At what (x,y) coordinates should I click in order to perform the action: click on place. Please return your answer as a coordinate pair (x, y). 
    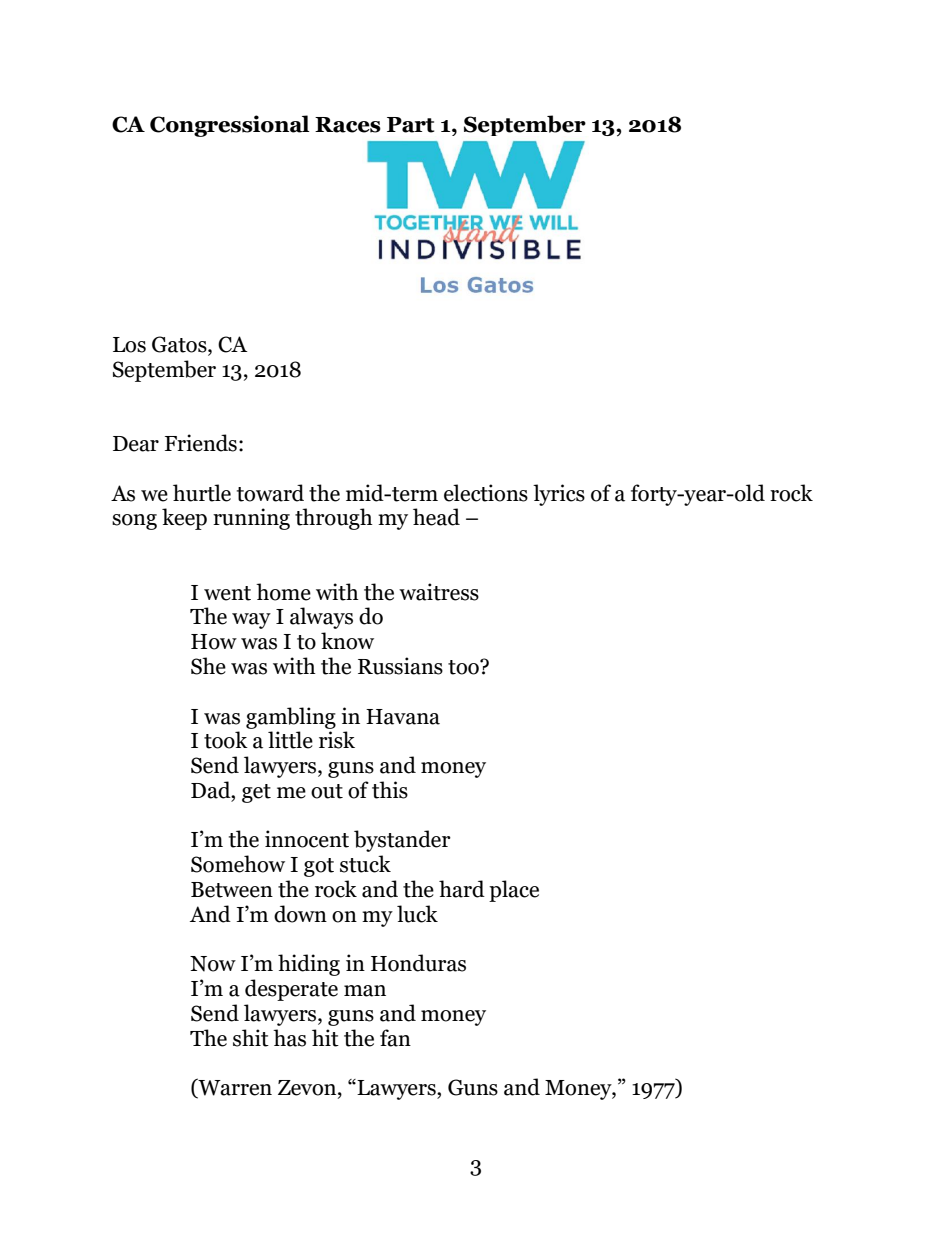
    Looking at the image, I should click on (514, 891).
